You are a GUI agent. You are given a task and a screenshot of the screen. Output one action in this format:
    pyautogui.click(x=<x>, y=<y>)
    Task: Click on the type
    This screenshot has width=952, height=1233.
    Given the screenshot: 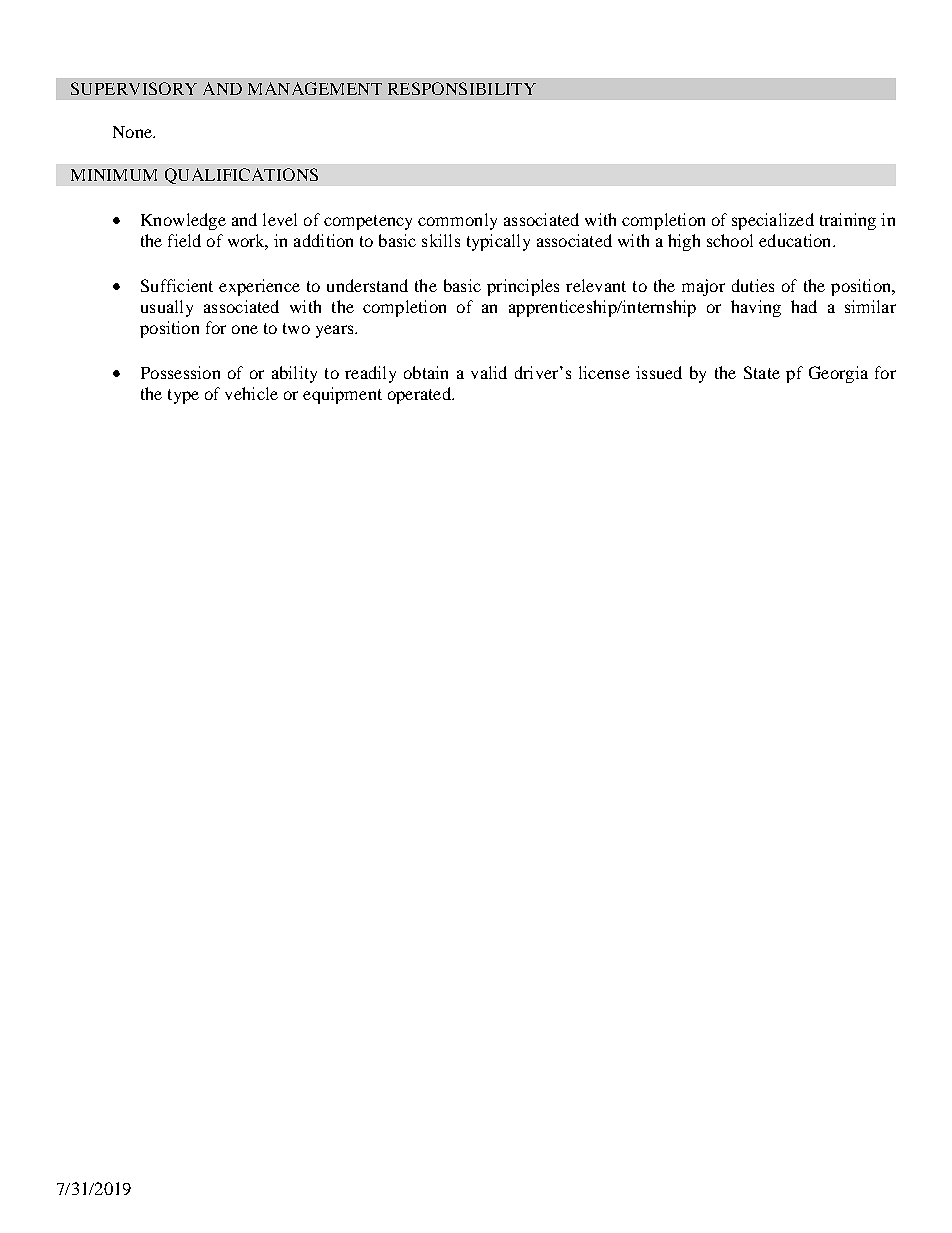 What is the action you would take?
    pyautogui.click(x=183, y=396)
